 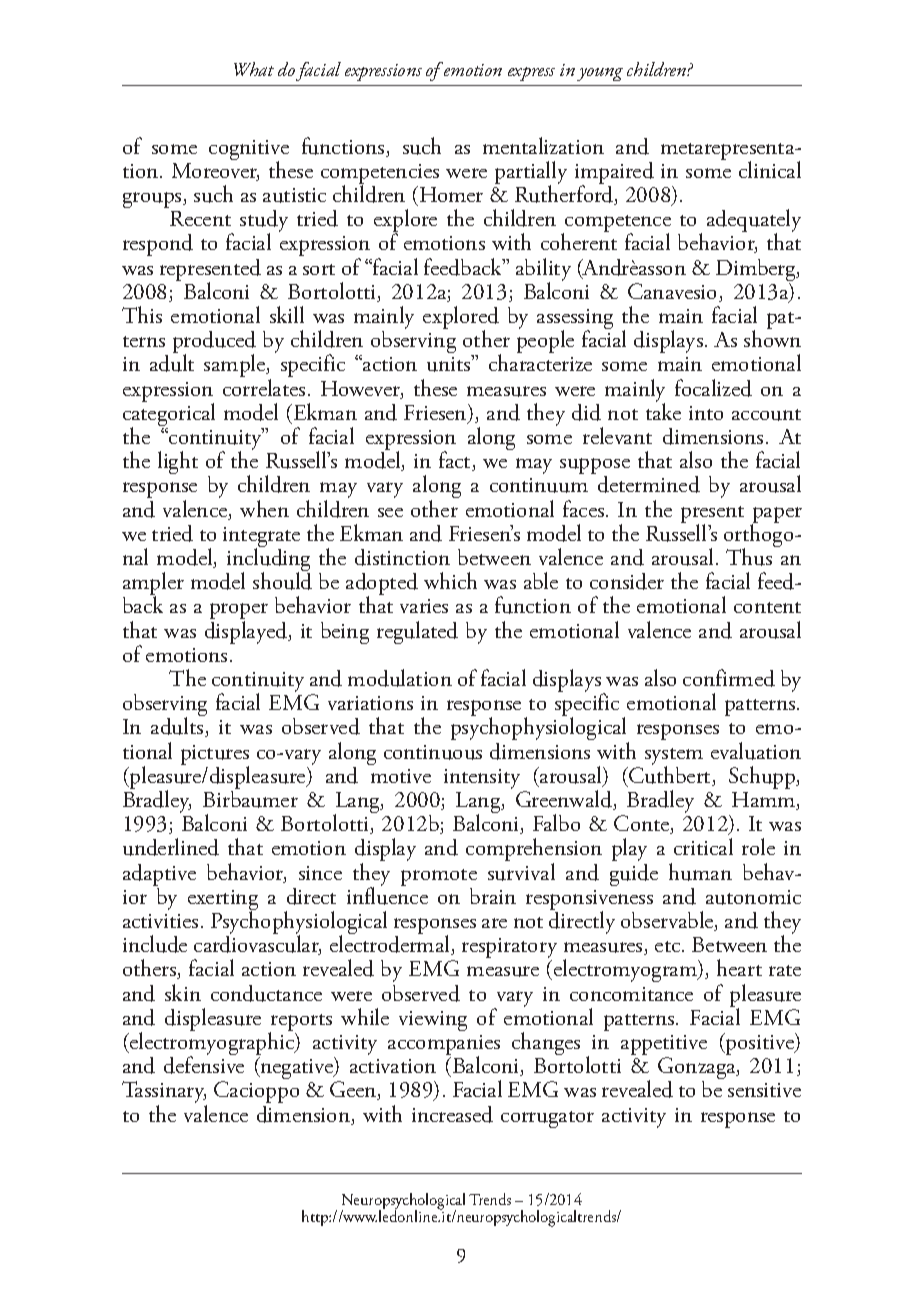 I want to click on Homer, so click(x=451, y=194).
